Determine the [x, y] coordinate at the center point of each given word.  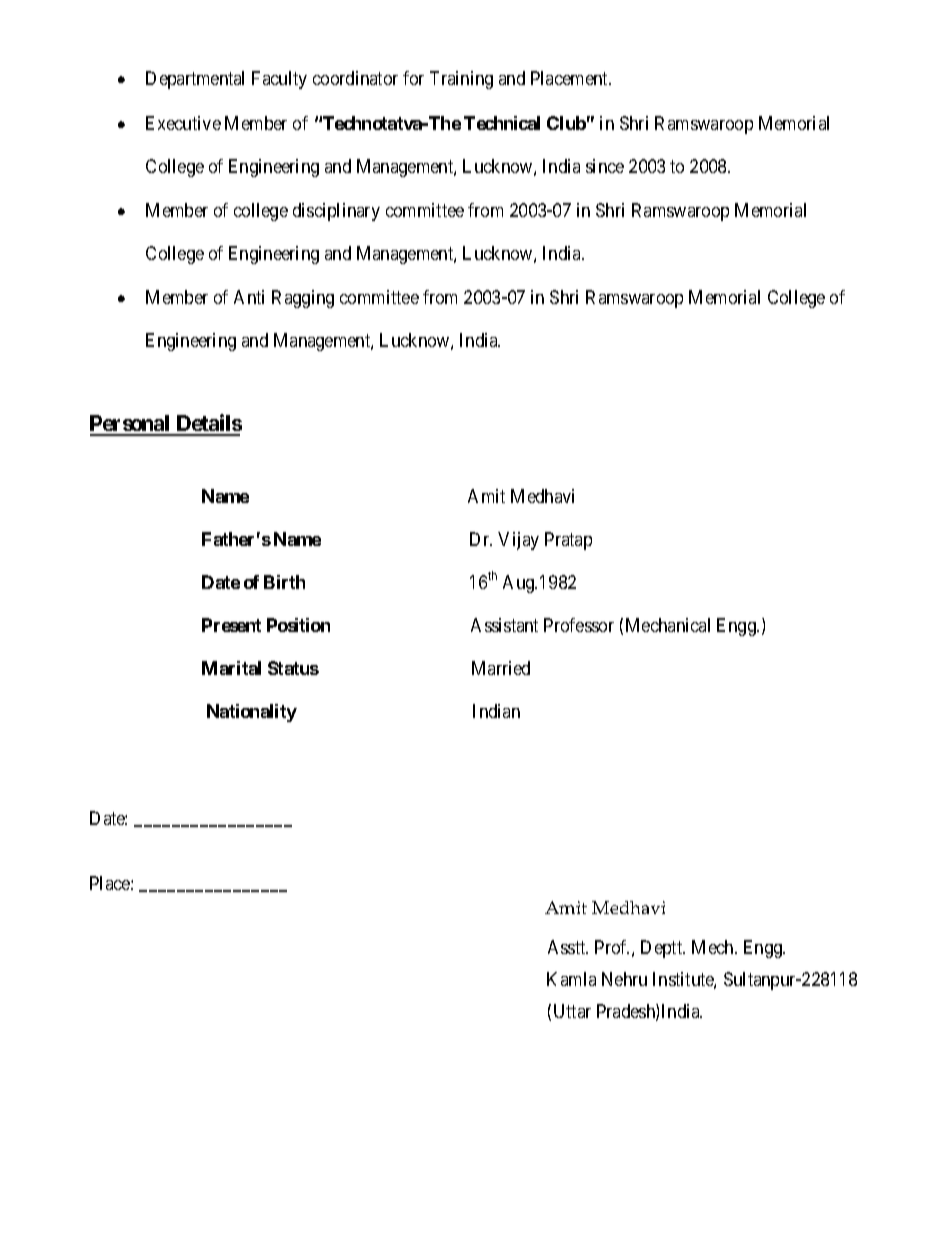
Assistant [504, 625]
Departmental [195, 80]
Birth [284, 582]
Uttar [572, 1011]
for [413, 78]
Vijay [518, 541]
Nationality [252, 713]
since [605, 166]
